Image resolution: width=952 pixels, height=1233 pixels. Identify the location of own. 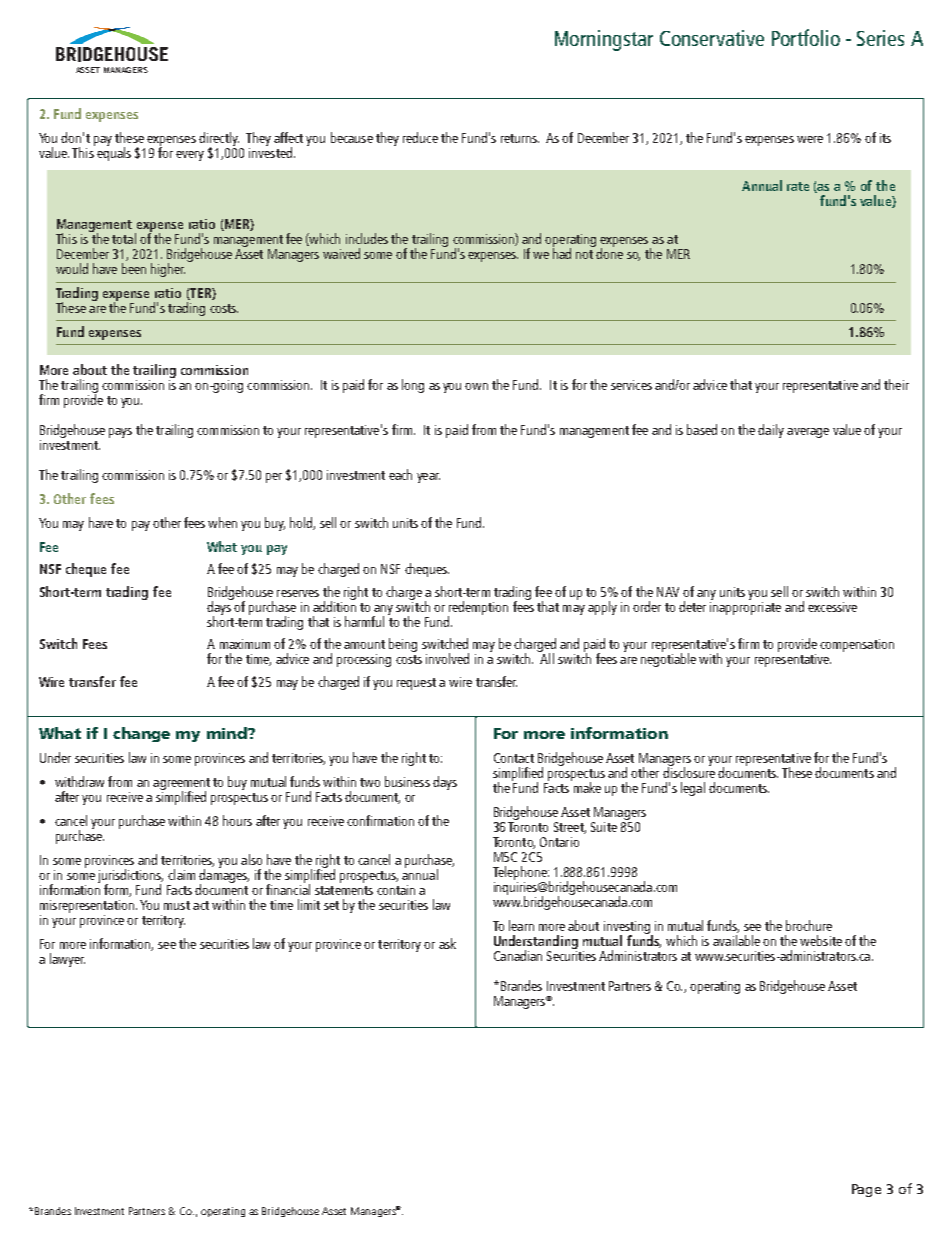
(476, 386).
